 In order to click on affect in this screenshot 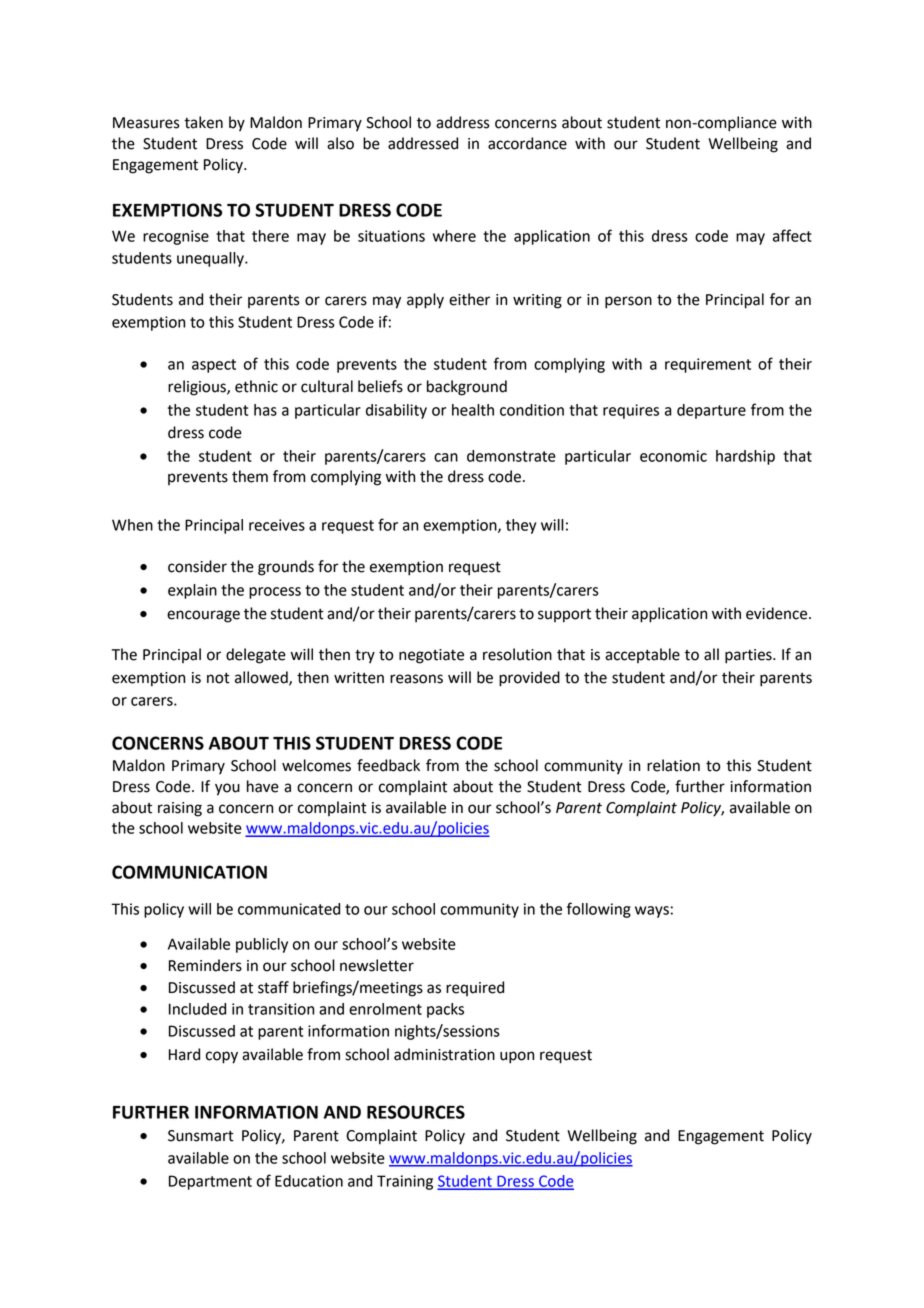, I will do `click(792, 235)`.
